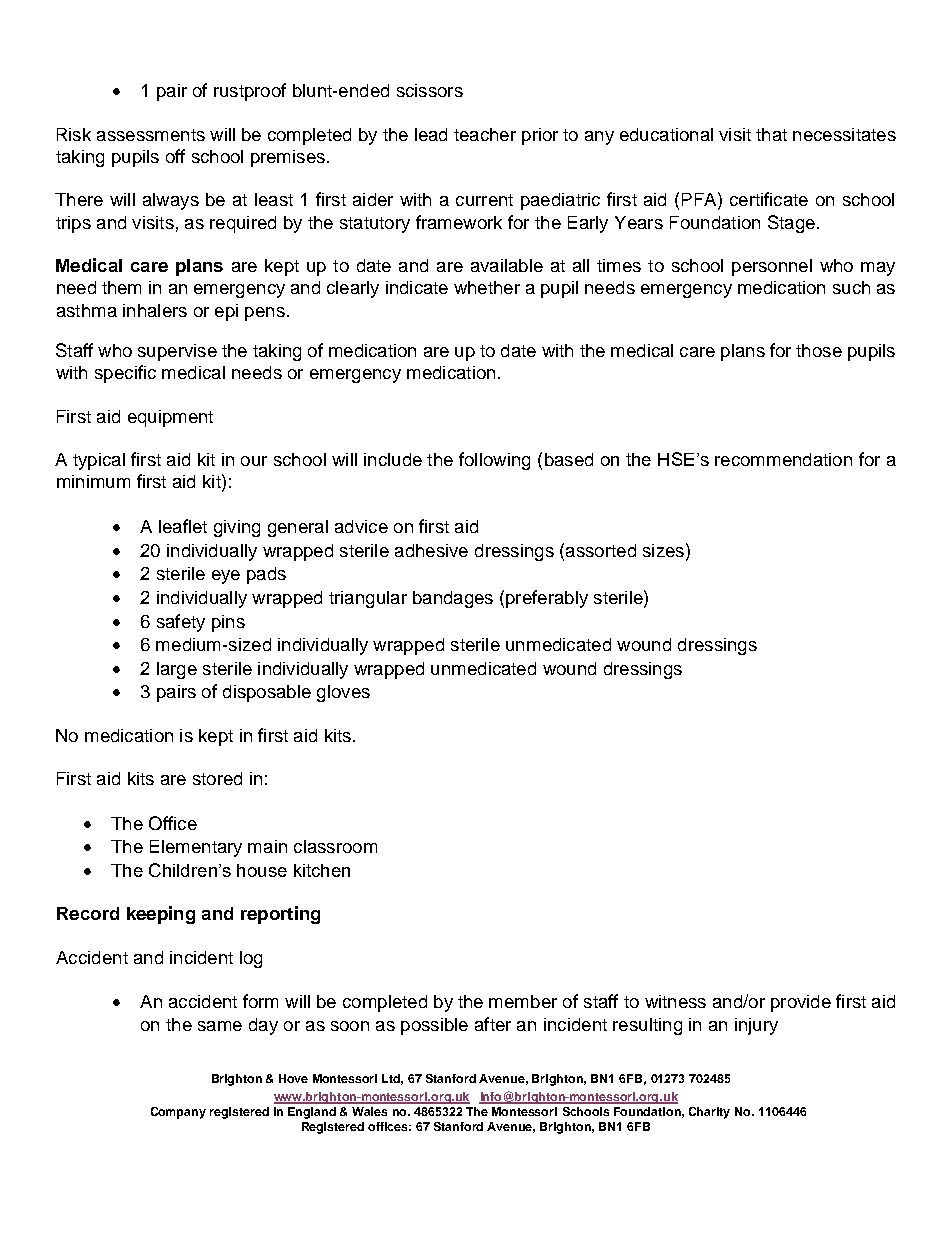  Describe the element at coordinates (547, 599) in the screenshot. I see `preferably` at that location.
